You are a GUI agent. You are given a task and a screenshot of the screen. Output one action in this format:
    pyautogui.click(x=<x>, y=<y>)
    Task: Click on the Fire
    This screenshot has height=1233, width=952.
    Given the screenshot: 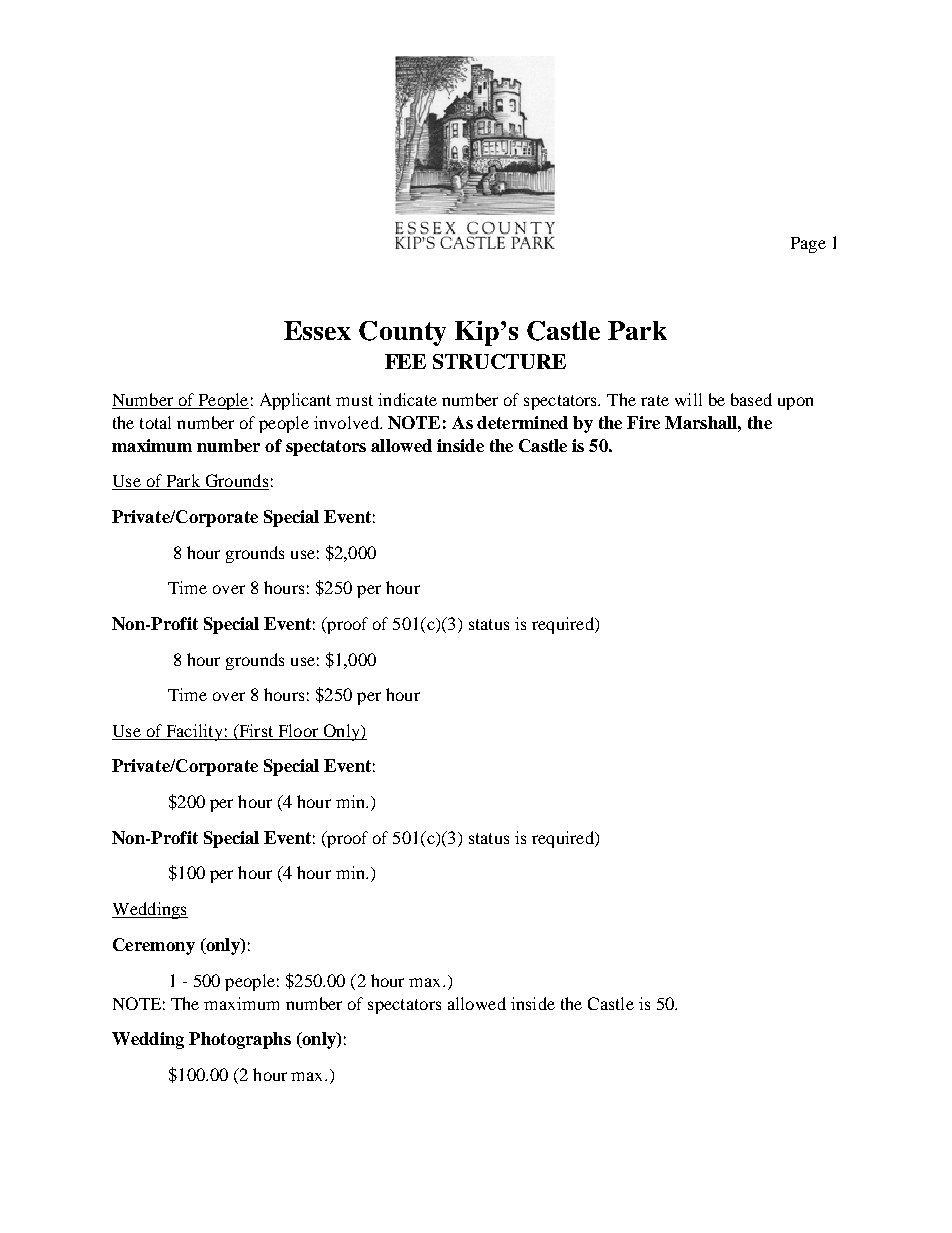 What is the action you would take?
    pyautogui.click(x=643, y=422)
